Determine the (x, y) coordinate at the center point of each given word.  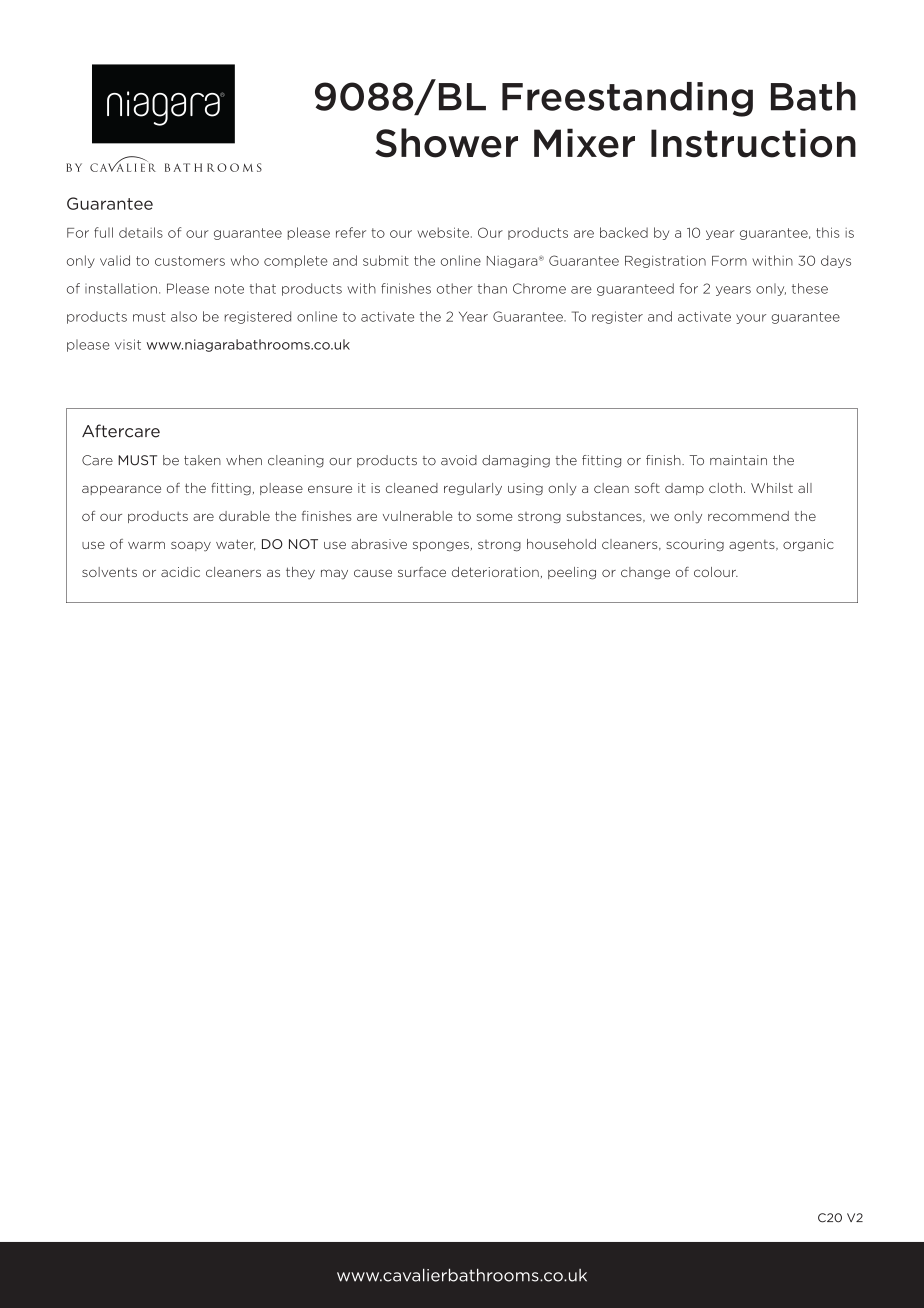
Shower (446, 143)
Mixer (584, 143)
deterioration (495, 572)
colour (716, 572)
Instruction (753, 143)
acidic (180, 572)
